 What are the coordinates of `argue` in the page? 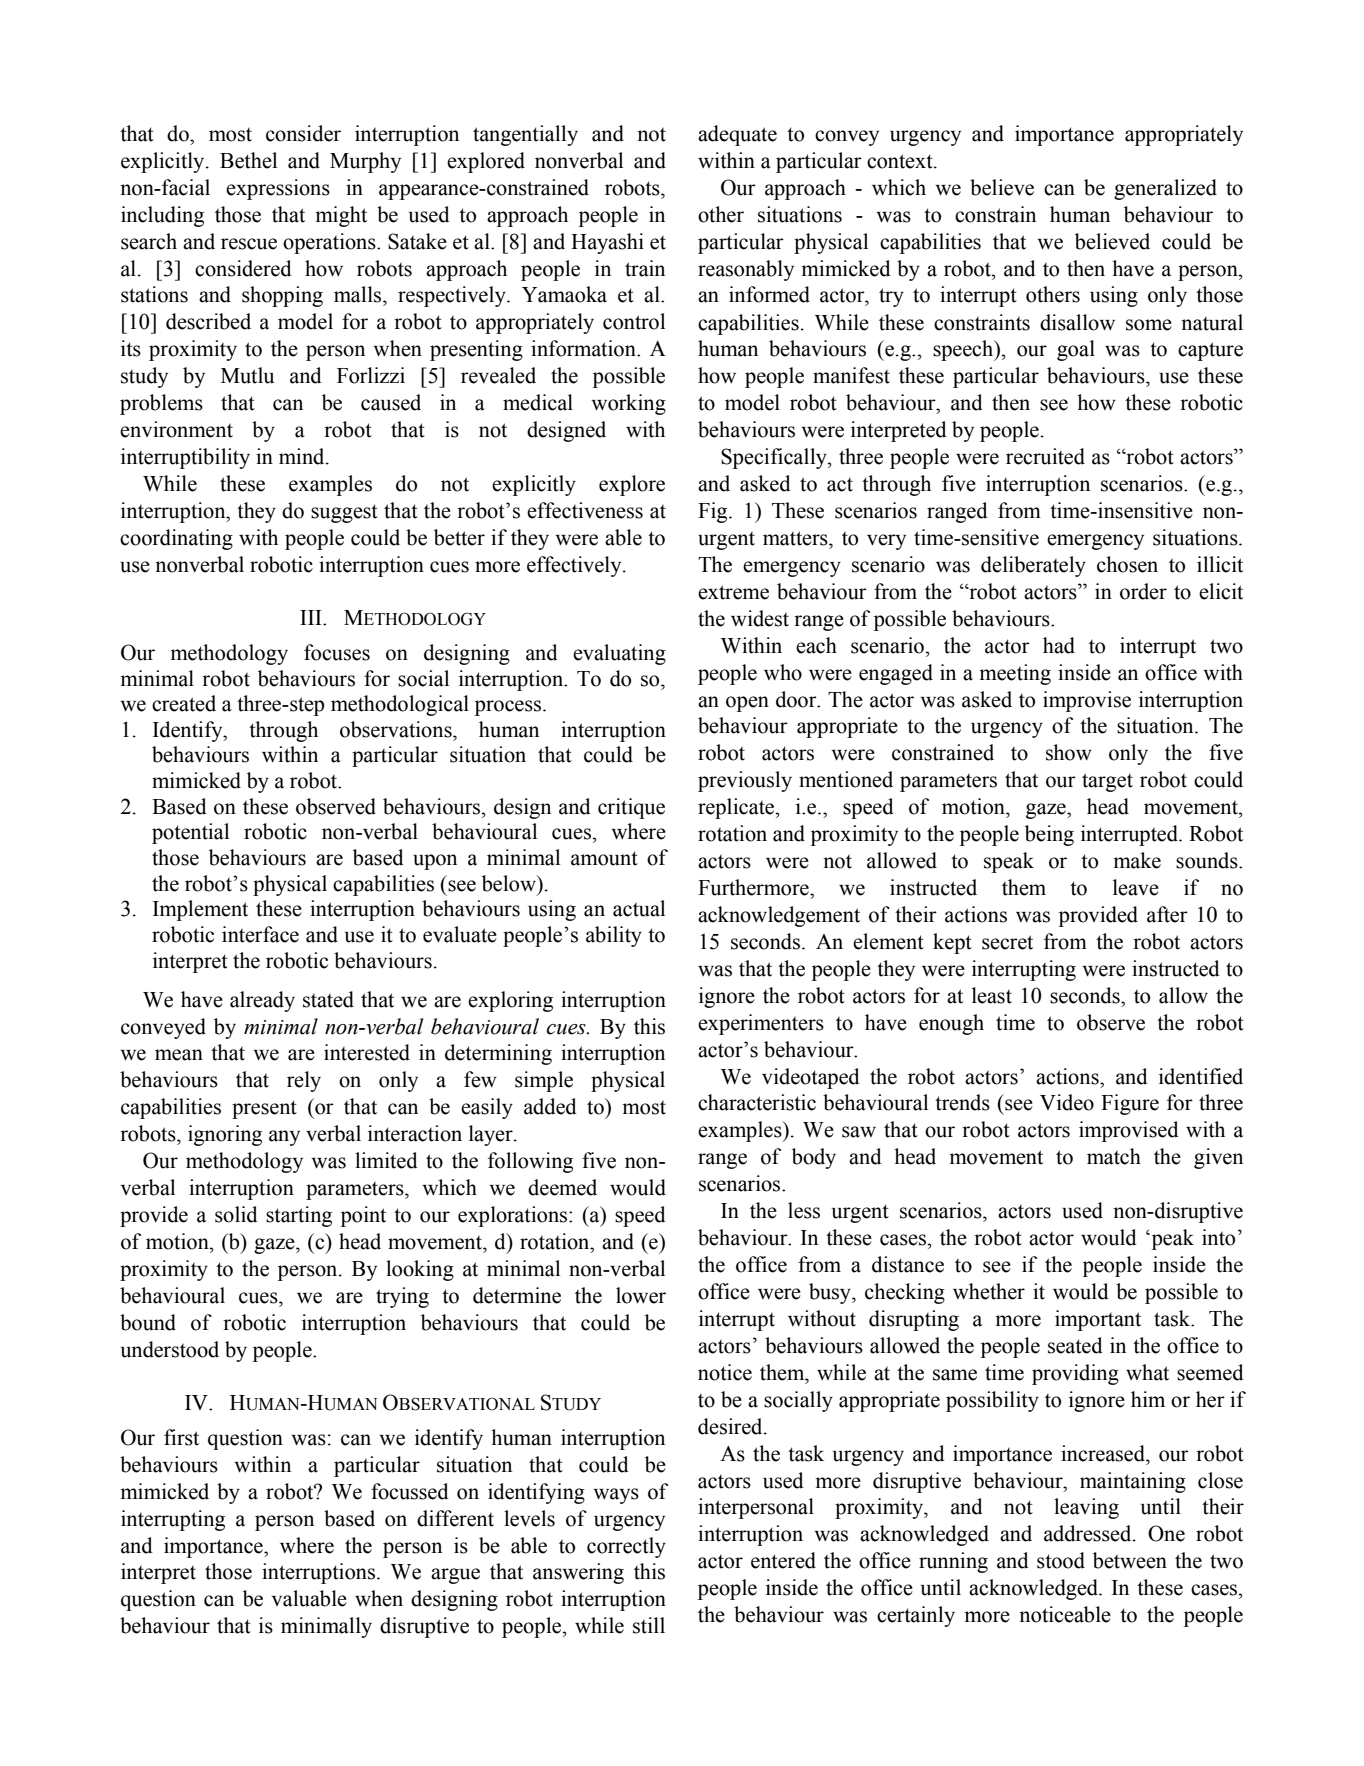 It's located at (455, 1576).
